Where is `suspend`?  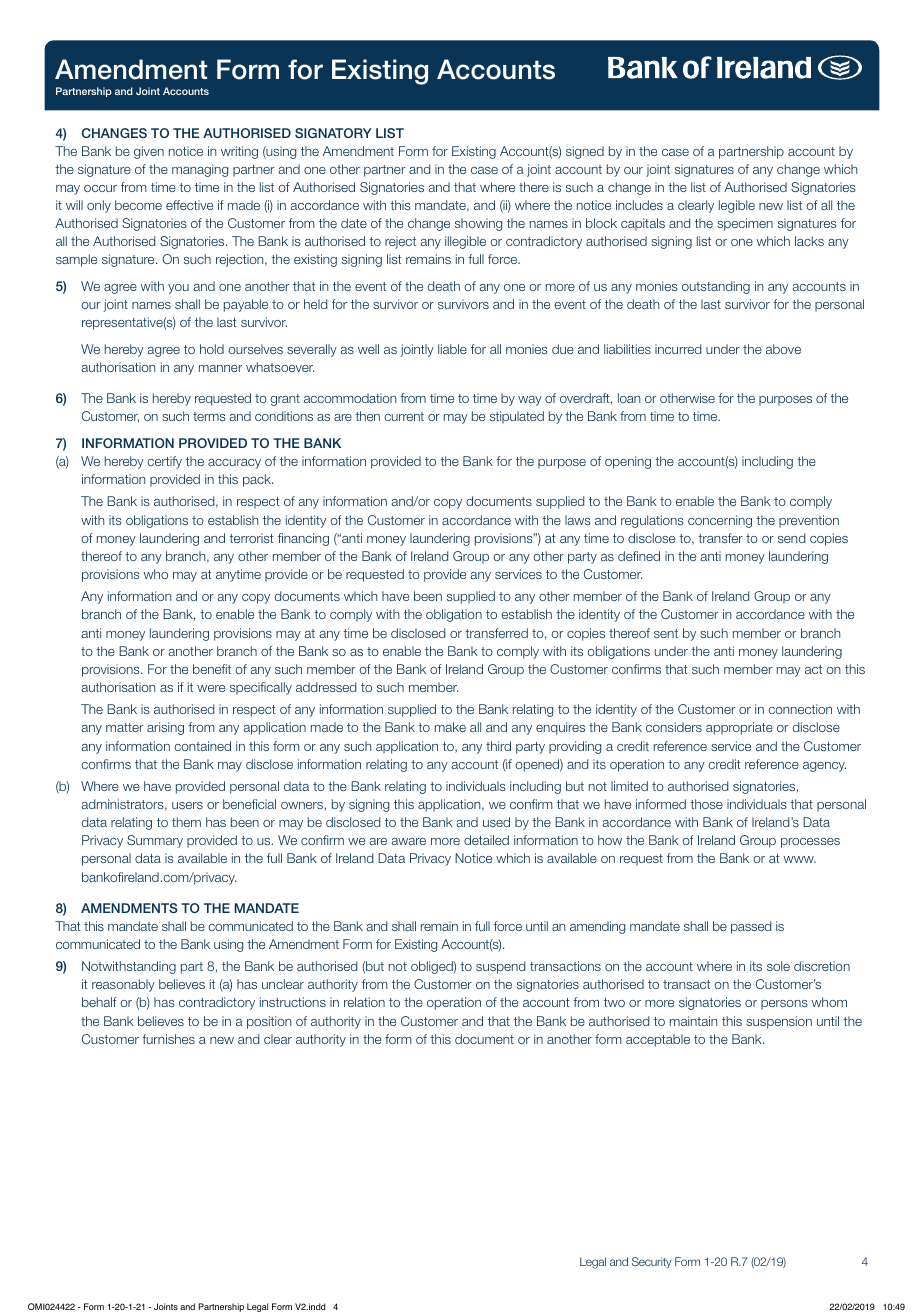 suspend is located at coordinates (500, 967).
